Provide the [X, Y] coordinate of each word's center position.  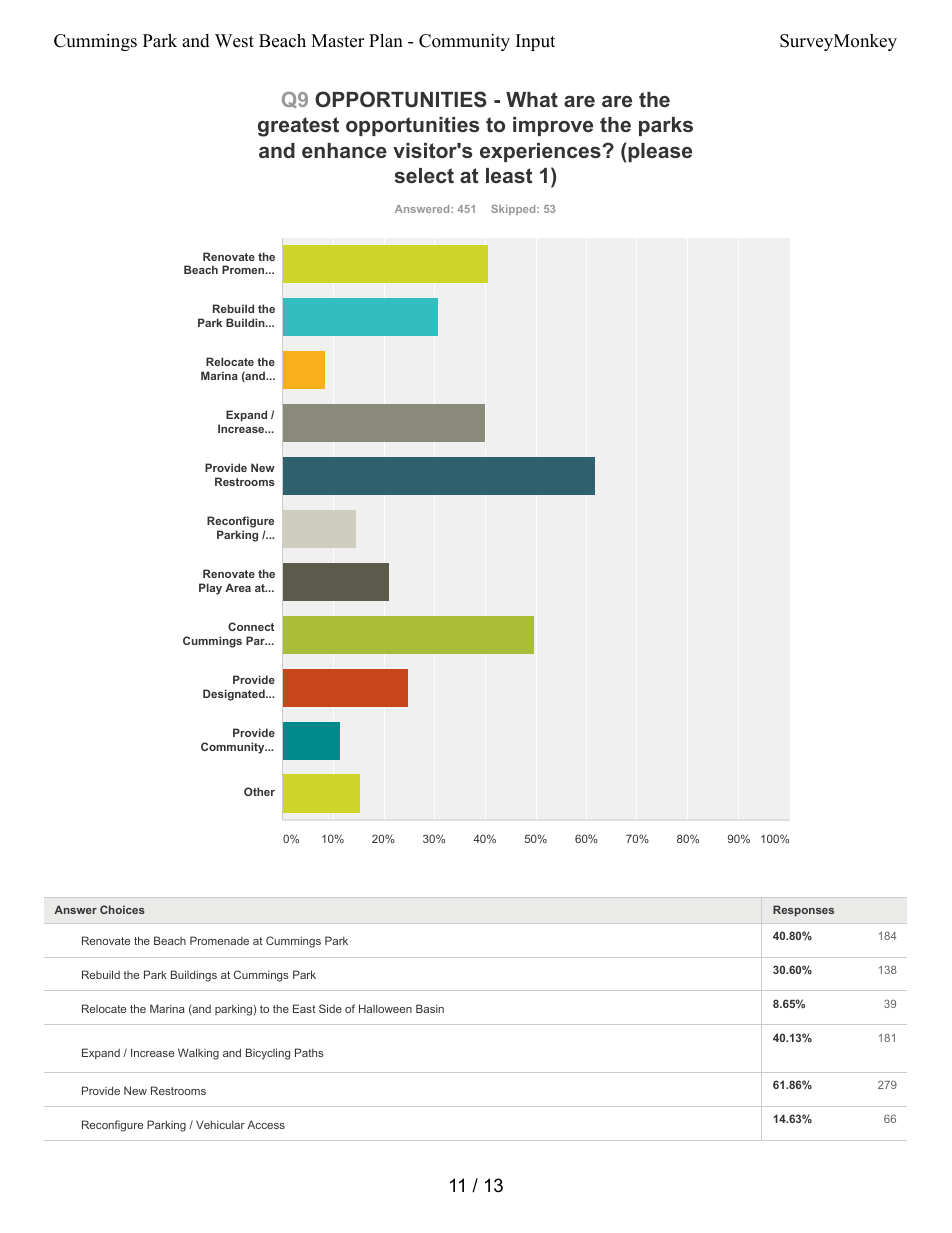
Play [210, 589]
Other [259, 791]
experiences [541, 152]
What [532, 99]
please [660, 152]
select [424, 175]
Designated [235, 695]
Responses [803, 911]
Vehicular [220, 1124]
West [234, 41]
